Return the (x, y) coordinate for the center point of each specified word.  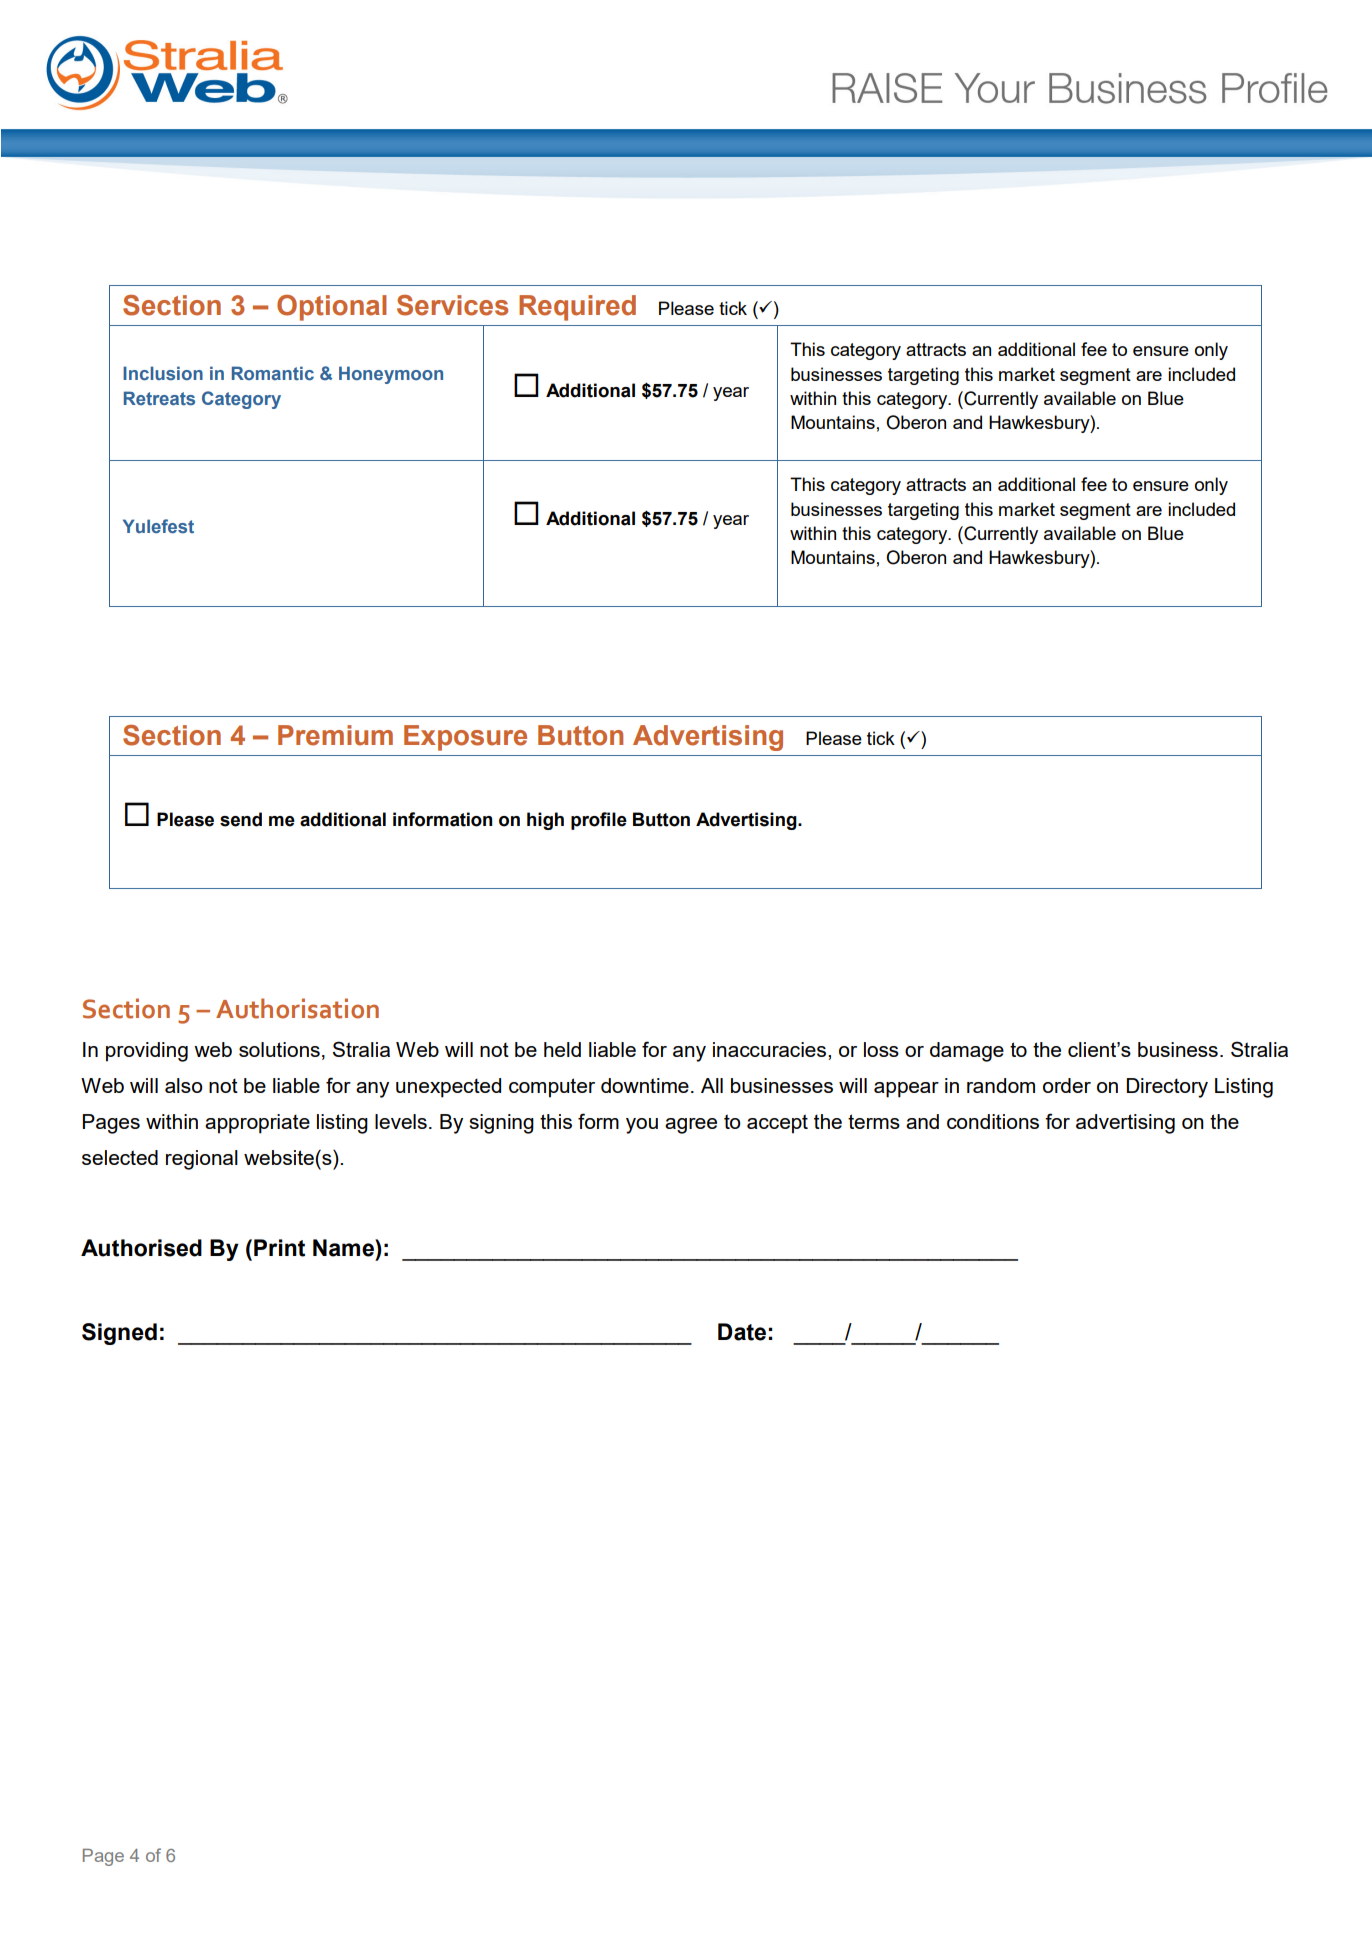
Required (577, 308)
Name (344, 1248)
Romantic (273, 373)
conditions (993, 1121)
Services (452, 305)
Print (279, 1248)
